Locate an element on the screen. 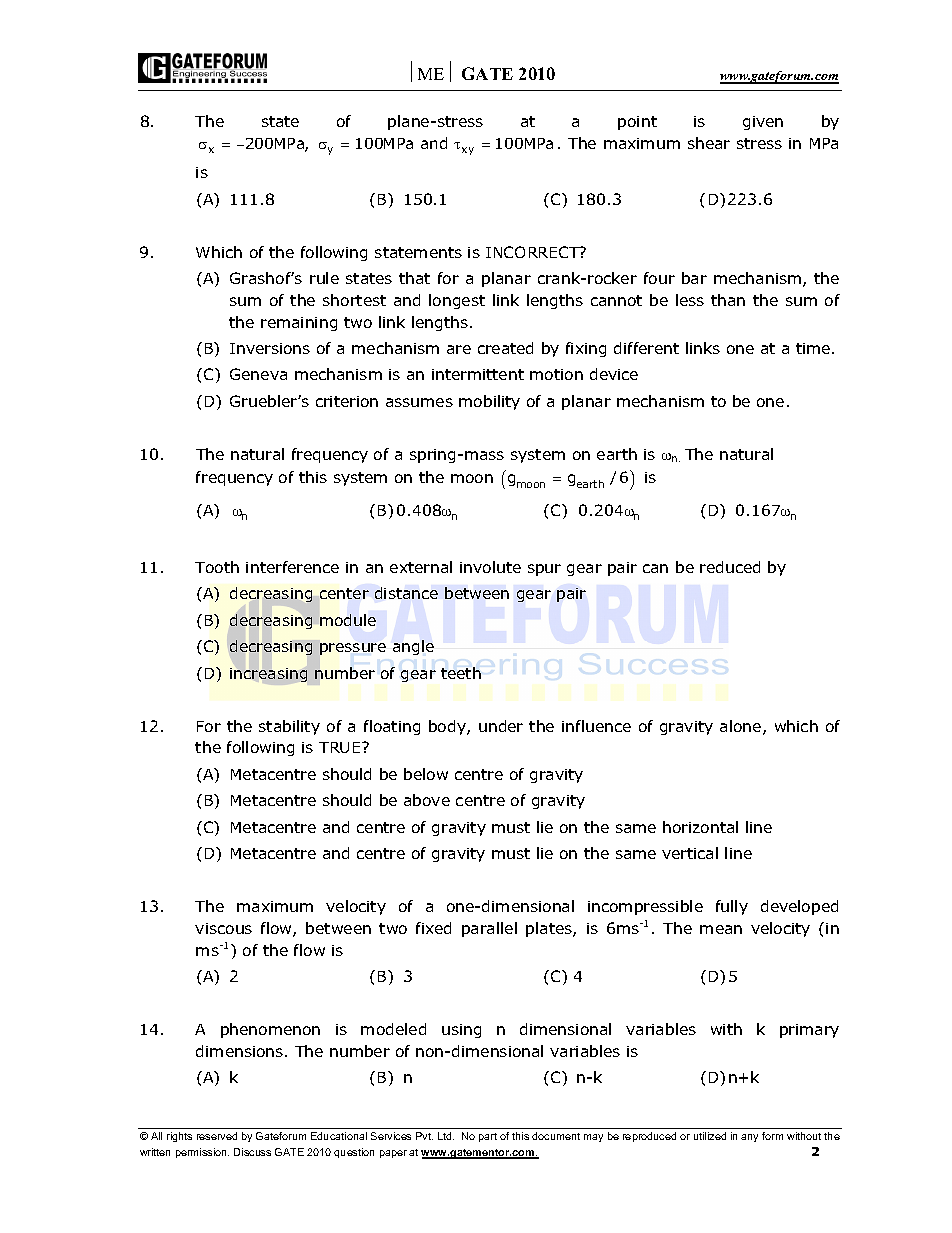 The height and width of the screenshot is (1233, 952). INCORRECT is located at coordinates (533, 252).
